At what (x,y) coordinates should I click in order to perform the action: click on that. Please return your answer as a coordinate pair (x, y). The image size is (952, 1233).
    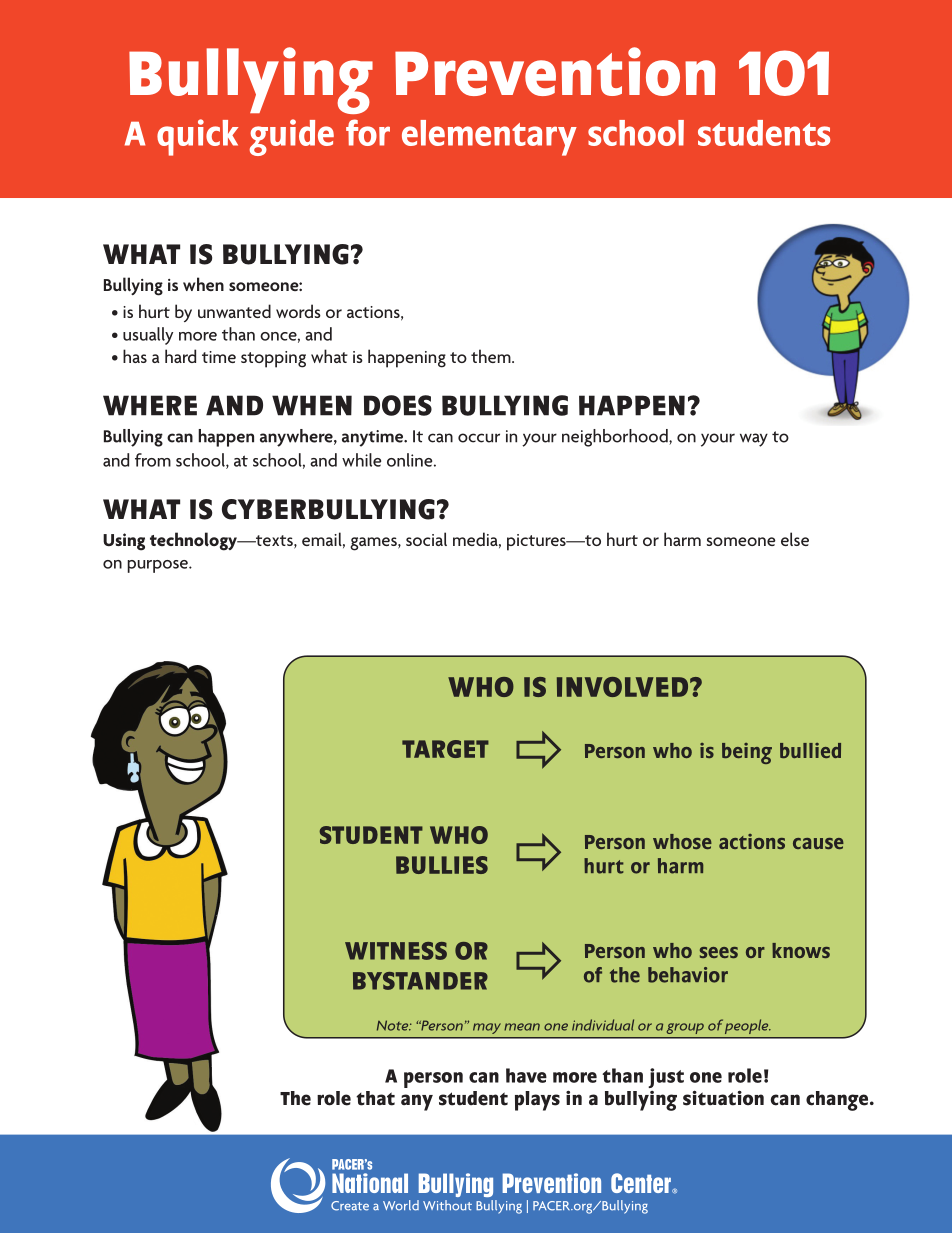
    Looking at the image, I should click on (375, 1098).
